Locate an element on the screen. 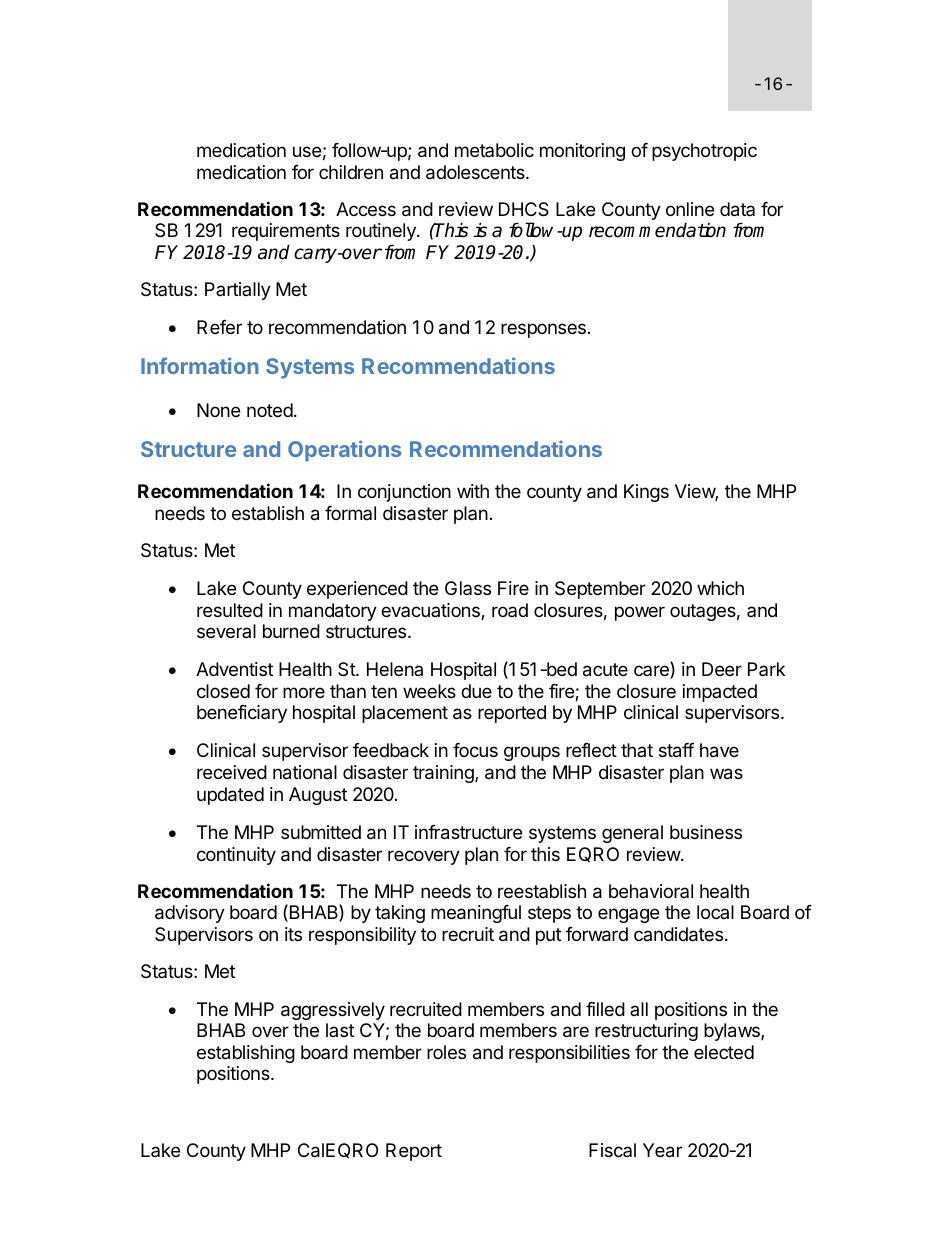 This screenshot has width=952, height=1233. last is located at coordinates (340, 1030).
